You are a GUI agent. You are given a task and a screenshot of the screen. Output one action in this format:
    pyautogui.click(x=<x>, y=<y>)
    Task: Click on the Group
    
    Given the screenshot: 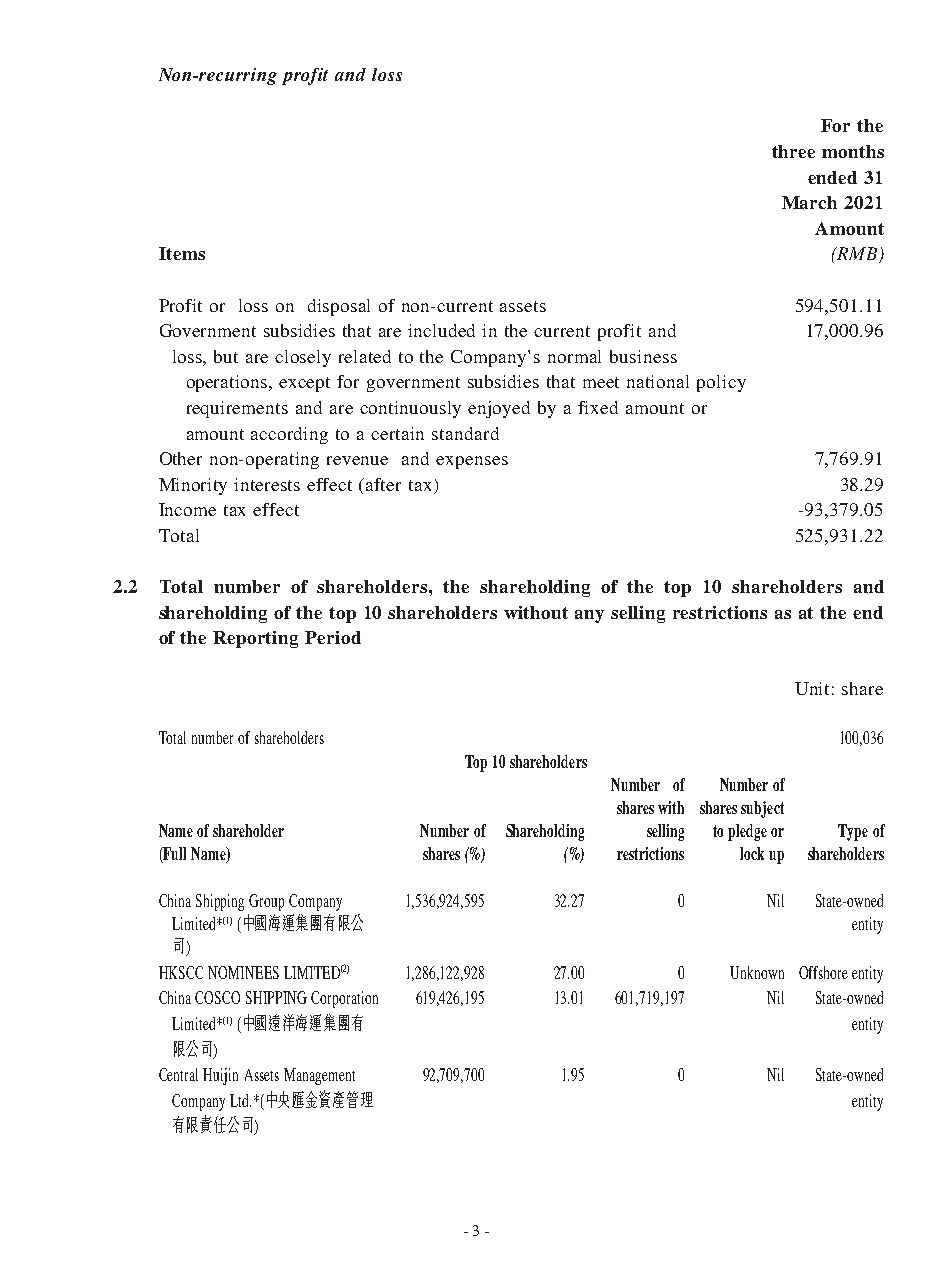 What is the action you would take?
    pyautogui.click(x=266, y=902)
